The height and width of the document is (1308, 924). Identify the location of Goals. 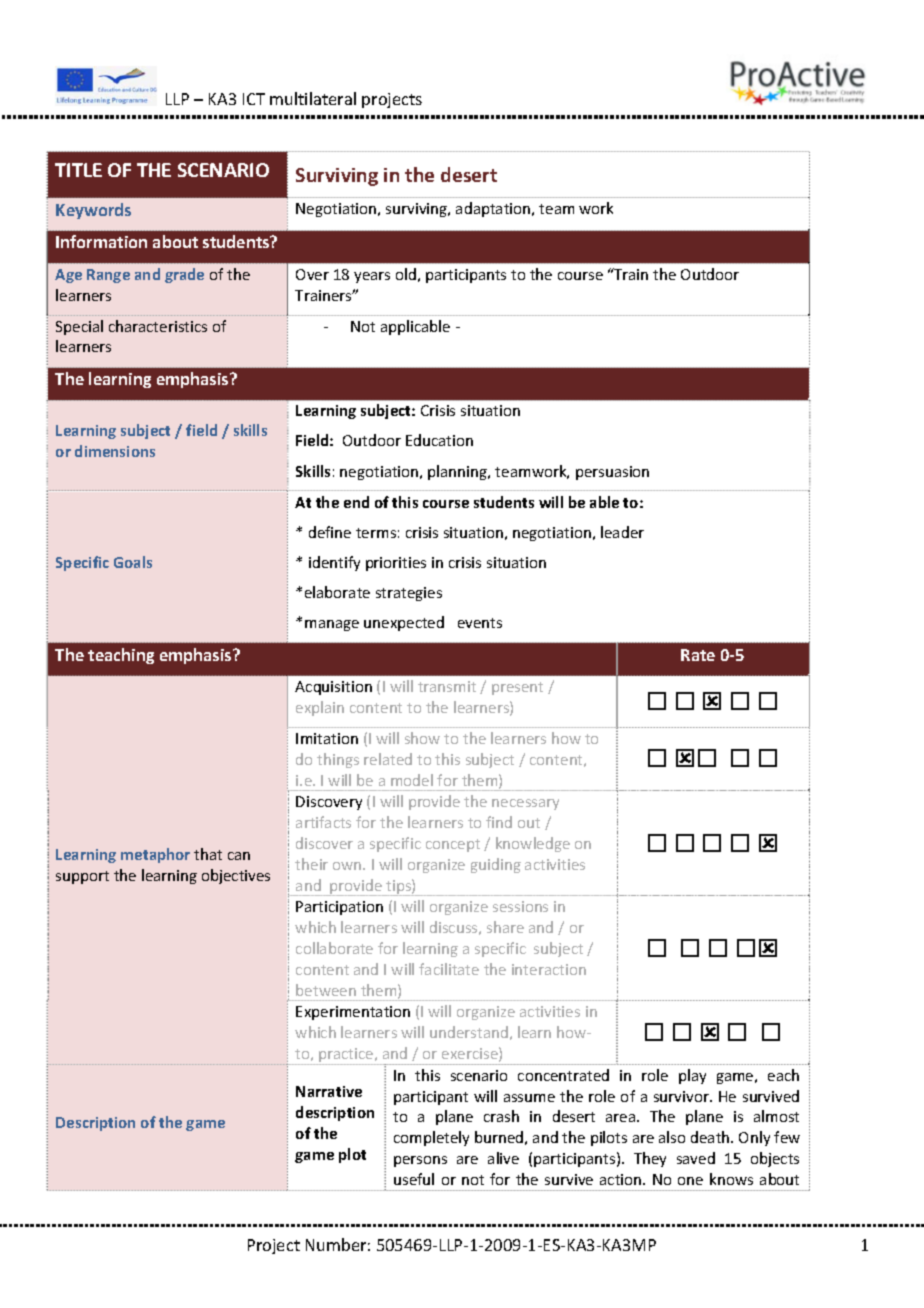
(133, 562).
